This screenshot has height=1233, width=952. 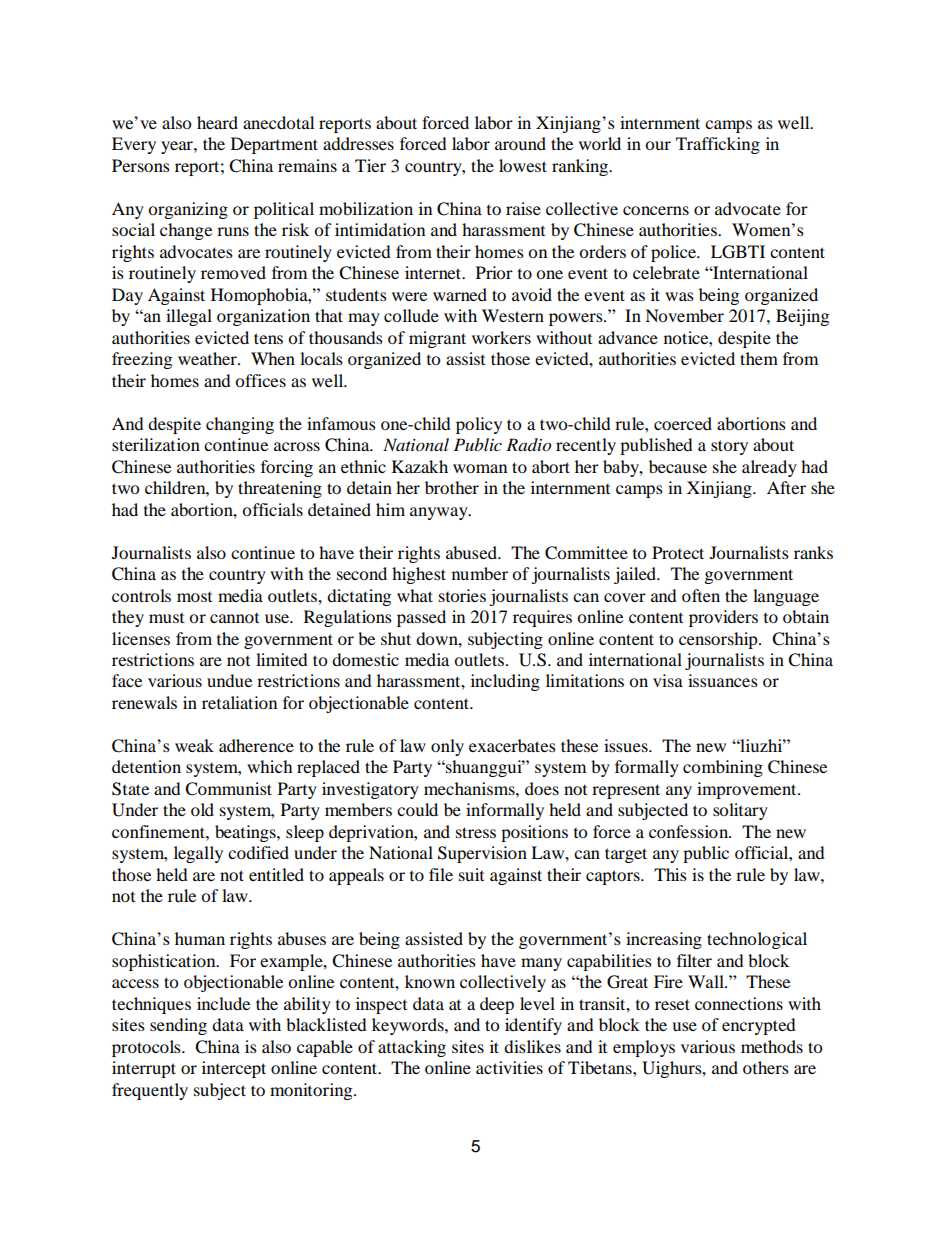 I want to click on Trafficking, so click(x=718, y=145).
